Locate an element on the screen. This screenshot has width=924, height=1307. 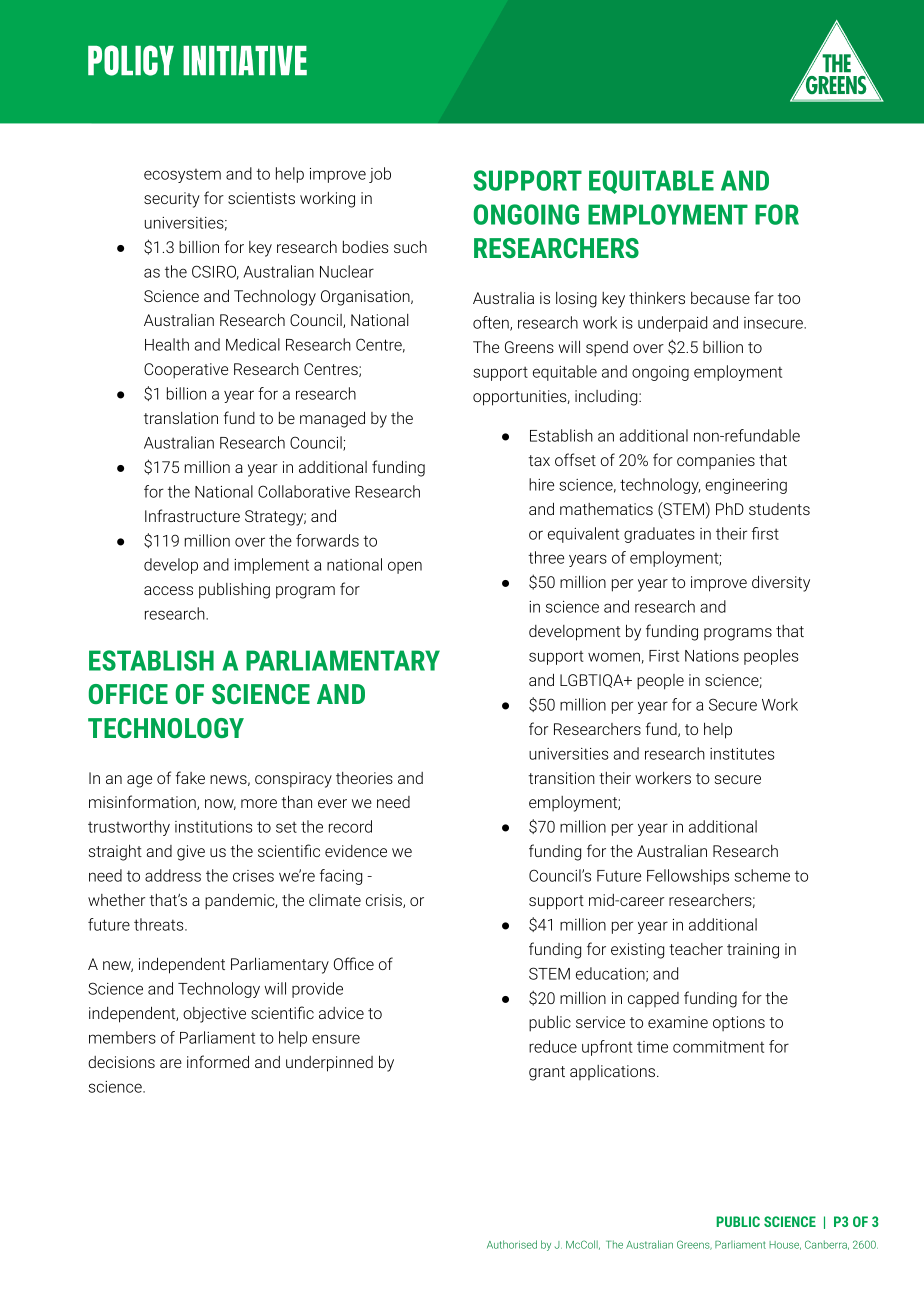
institutes is located at coordinates (742, 754).
